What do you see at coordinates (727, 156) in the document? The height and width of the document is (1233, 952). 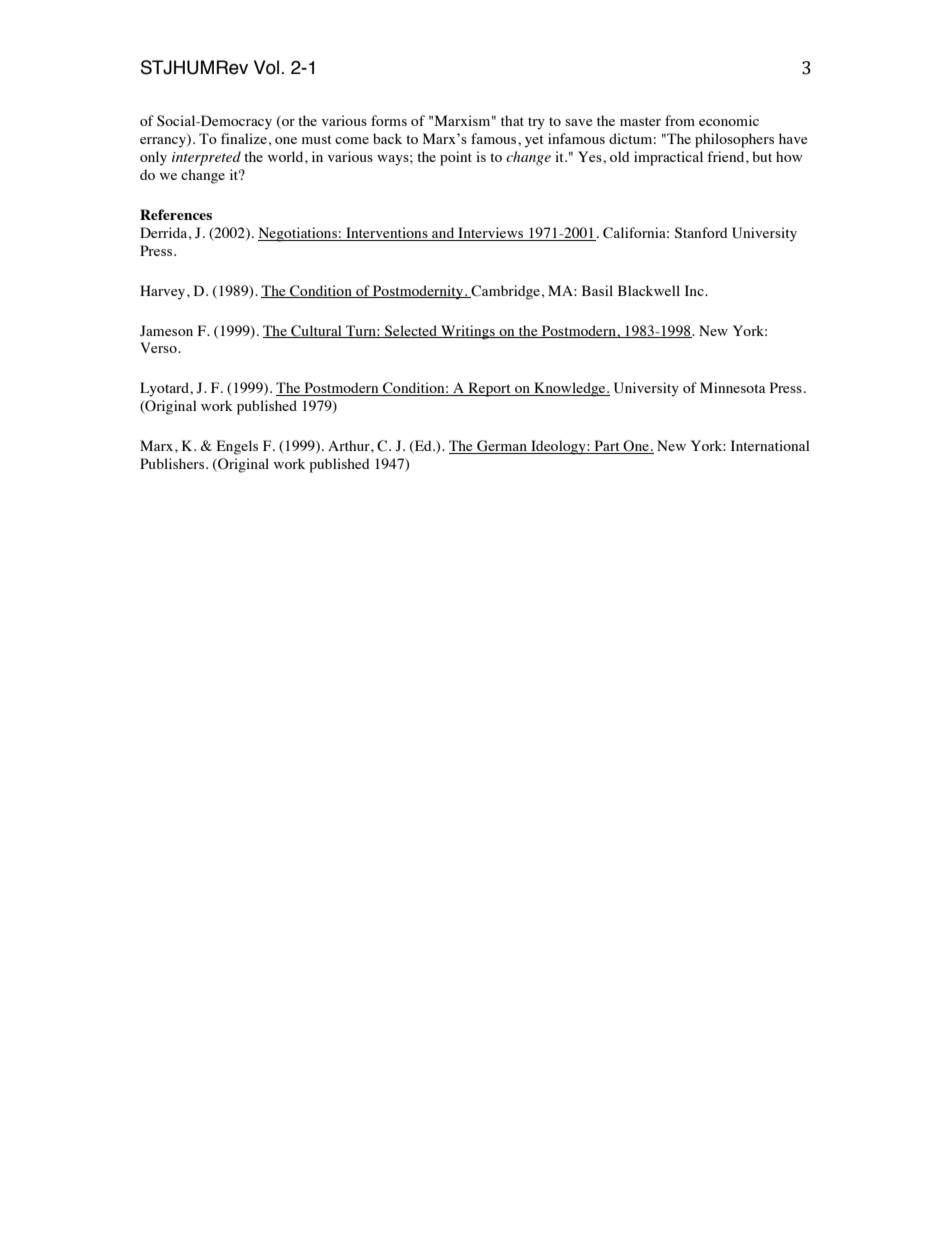 I see `friend` at bounding box center [727, 156].
